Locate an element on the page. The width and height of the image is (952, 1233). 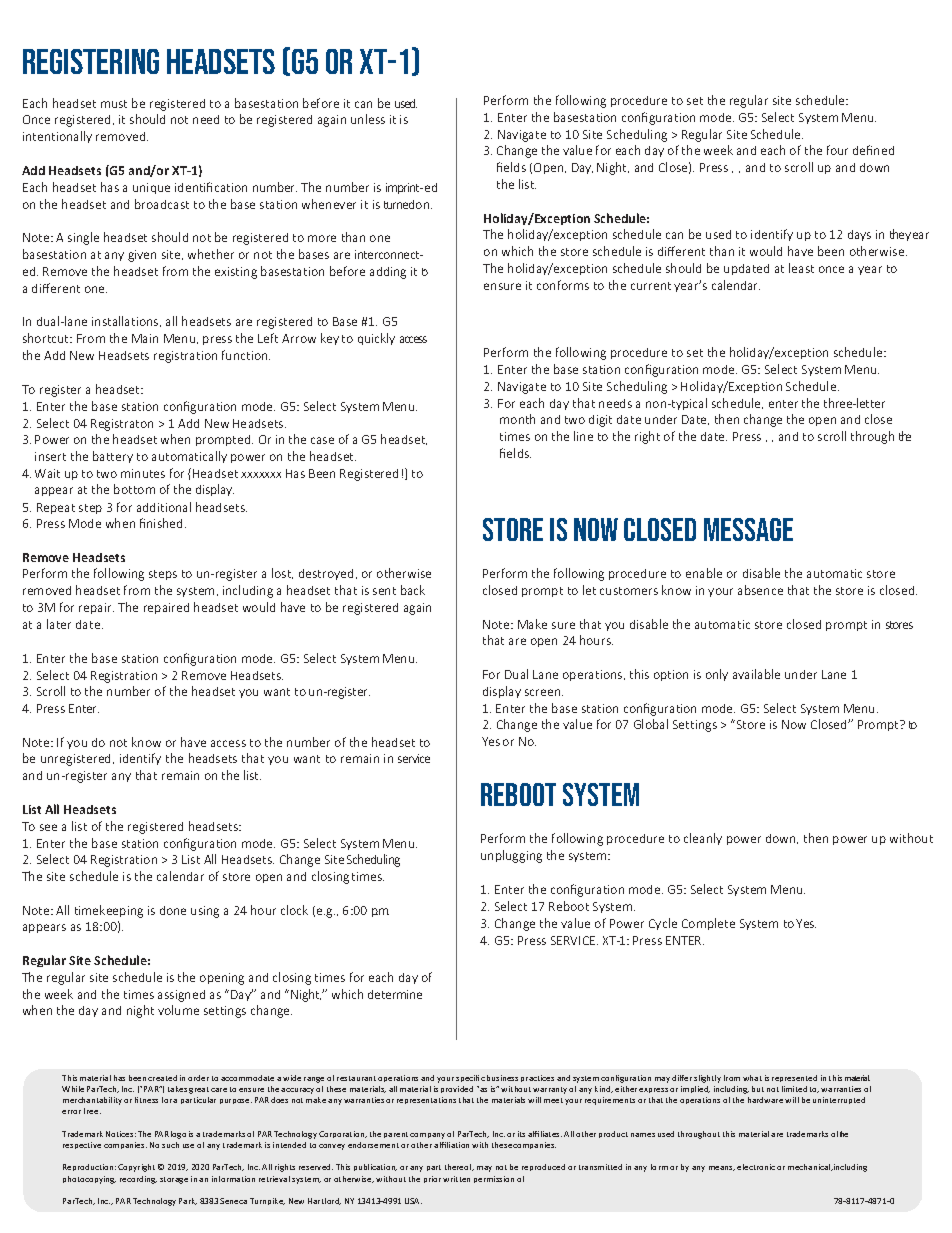
minutes is located at coordinates (143, 473).
